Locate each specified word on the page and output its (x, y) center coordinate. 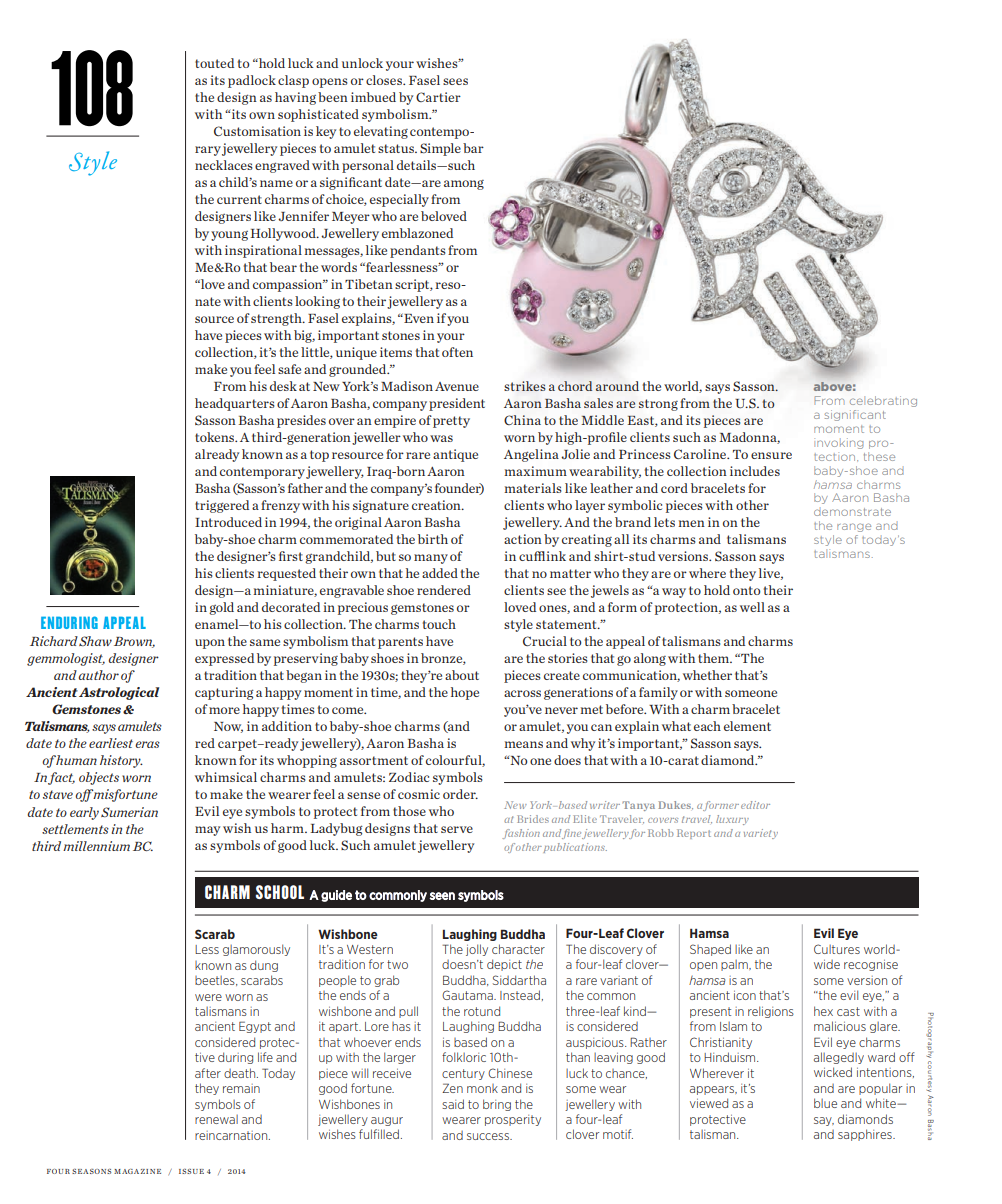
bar (473, 148)
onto (746, 590)
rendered (444, 590)
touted (214, 63)
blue (825, 1103)
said (453, 1104)
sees (455, 81)
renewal (216, 1119)
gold (221, 608)
